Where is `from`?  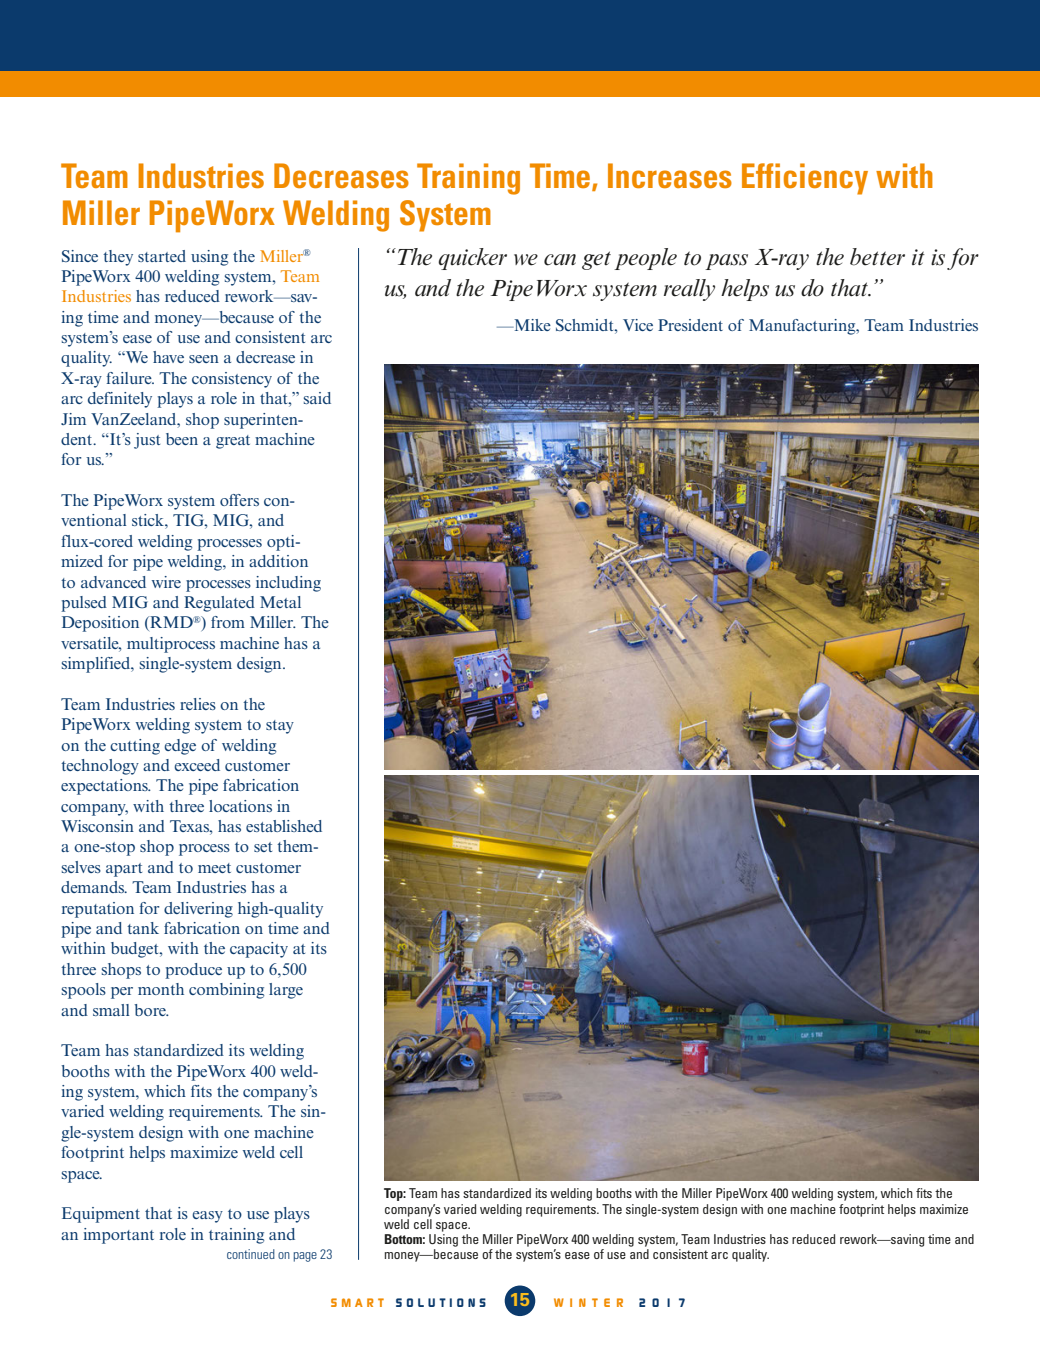
from is located at coordinates (228, 622).
